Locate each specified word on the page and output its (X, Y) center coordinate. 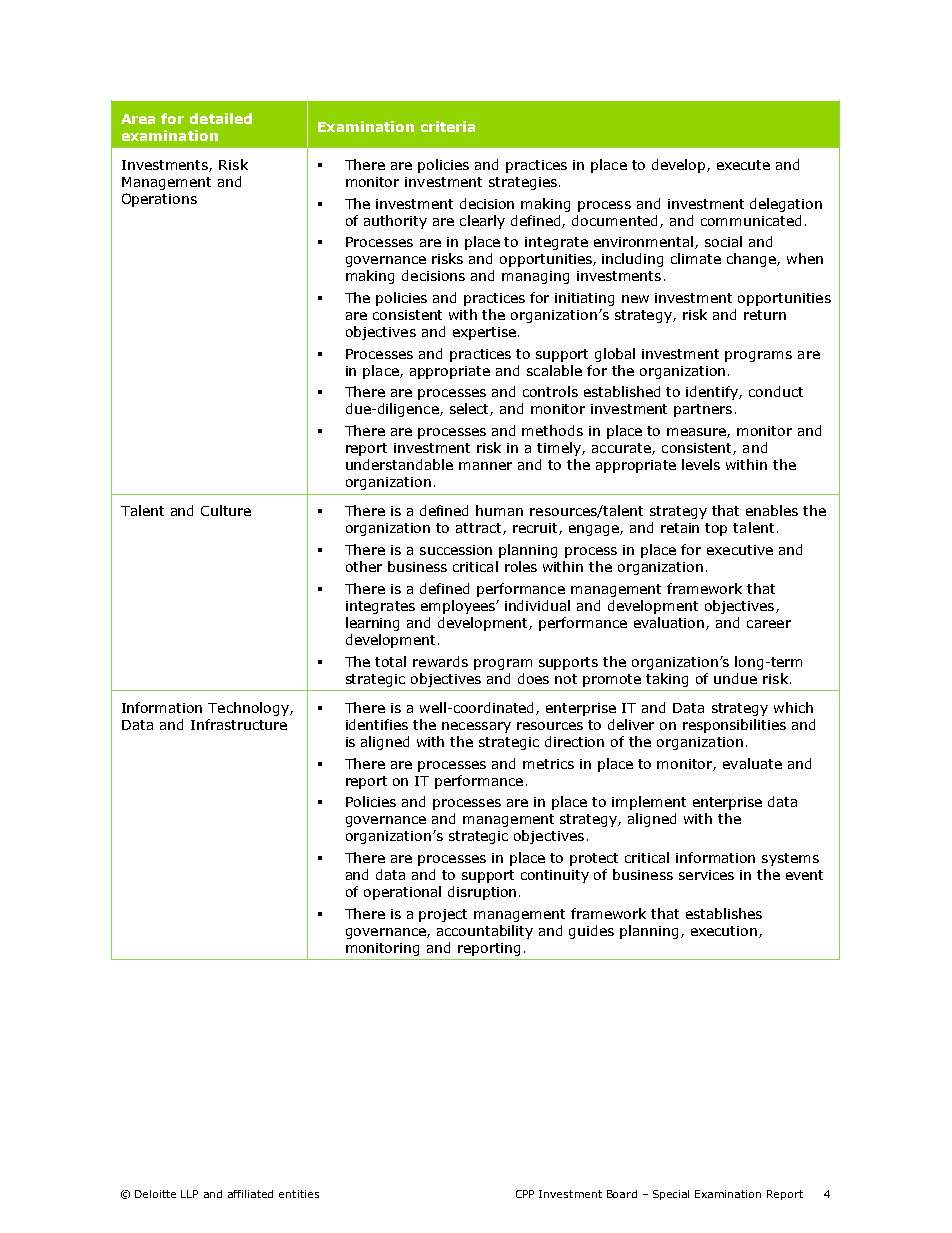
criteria (448, 126)
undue (735, 678)
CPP (525, 1194)
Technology (249, 709)
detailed (221, 118)
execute (743, 165)
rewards (440, 661)
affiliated (250, 1194)
